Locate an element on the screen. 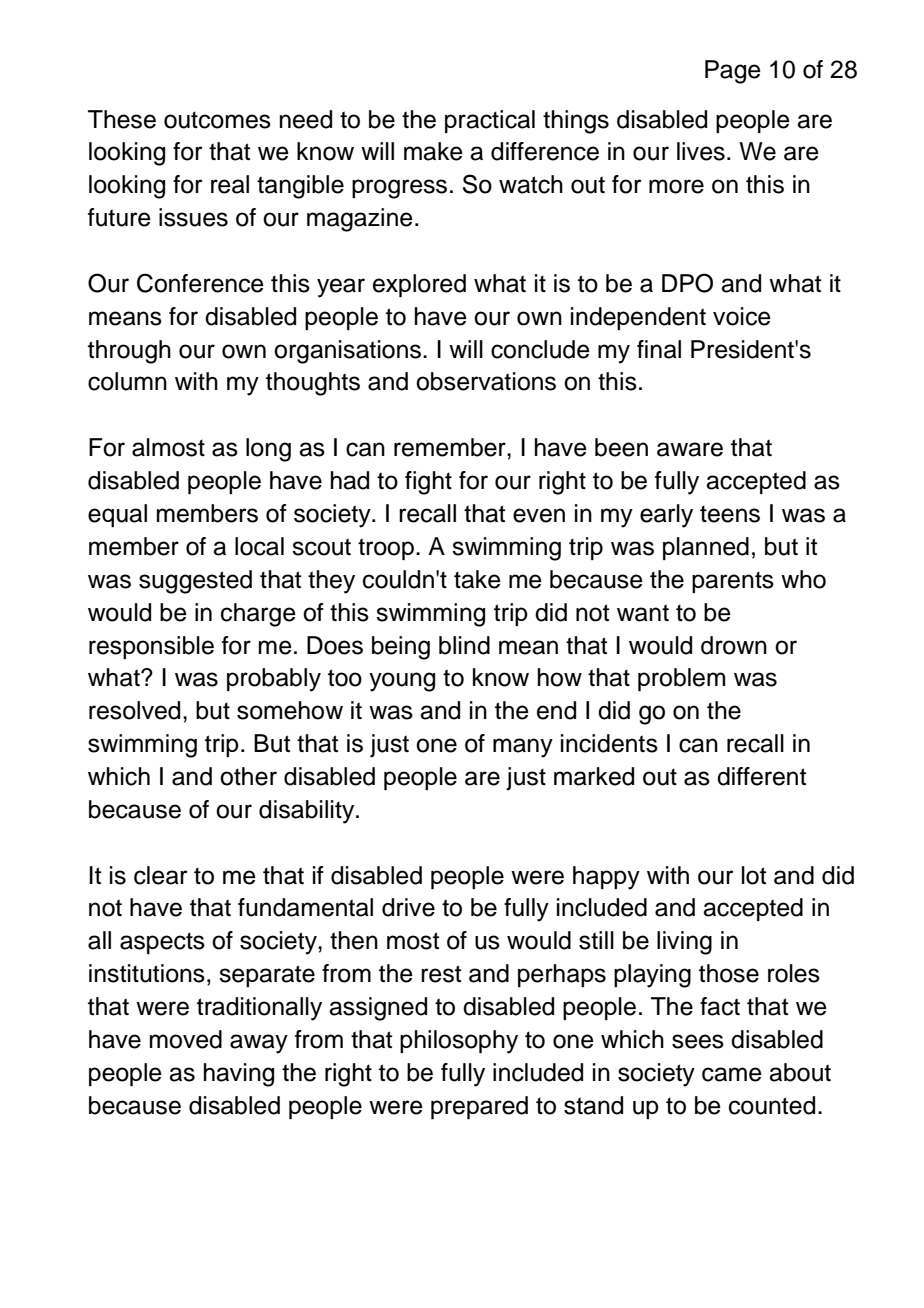  through is located at coordinates (129, 352).
